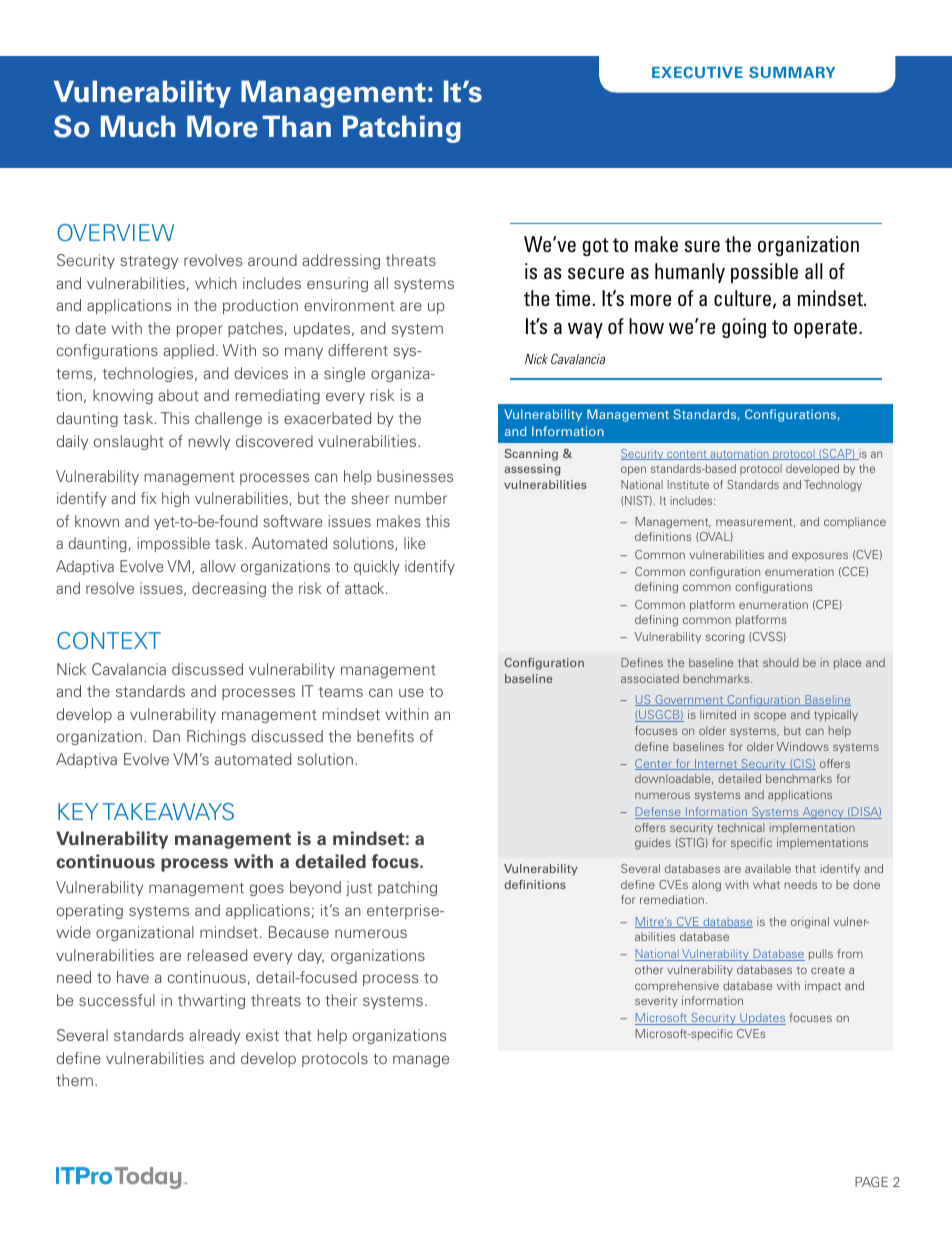  What do you see at coordinates (168, 811) in the screenshot?
I see `TAKEAWAYS` at bounding box center [168, 811].
